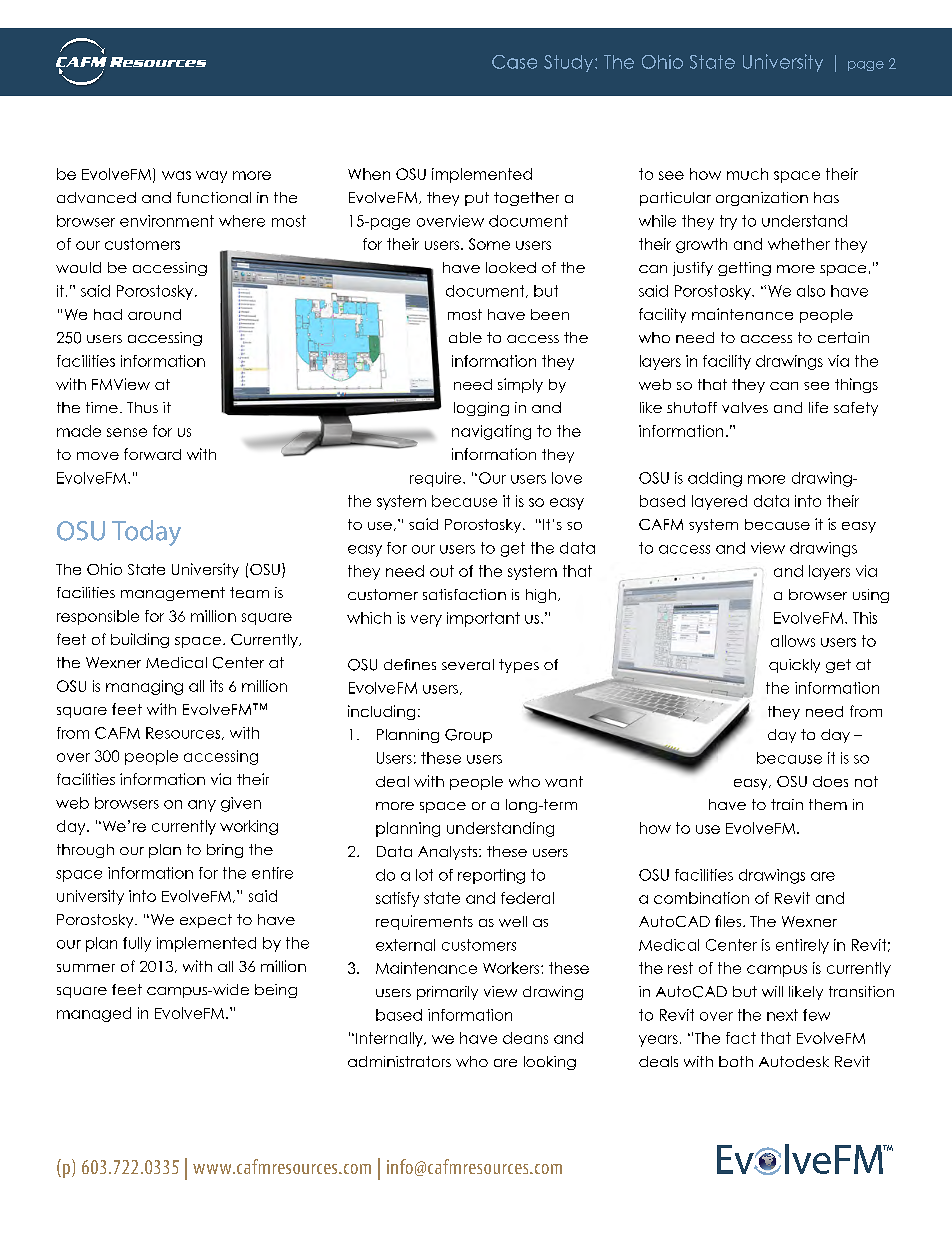 This page has height=1233, width=952. What do you see at coordinates (449, 853) in the page?
I see `Analysts` at bounding box center [449, 853].
